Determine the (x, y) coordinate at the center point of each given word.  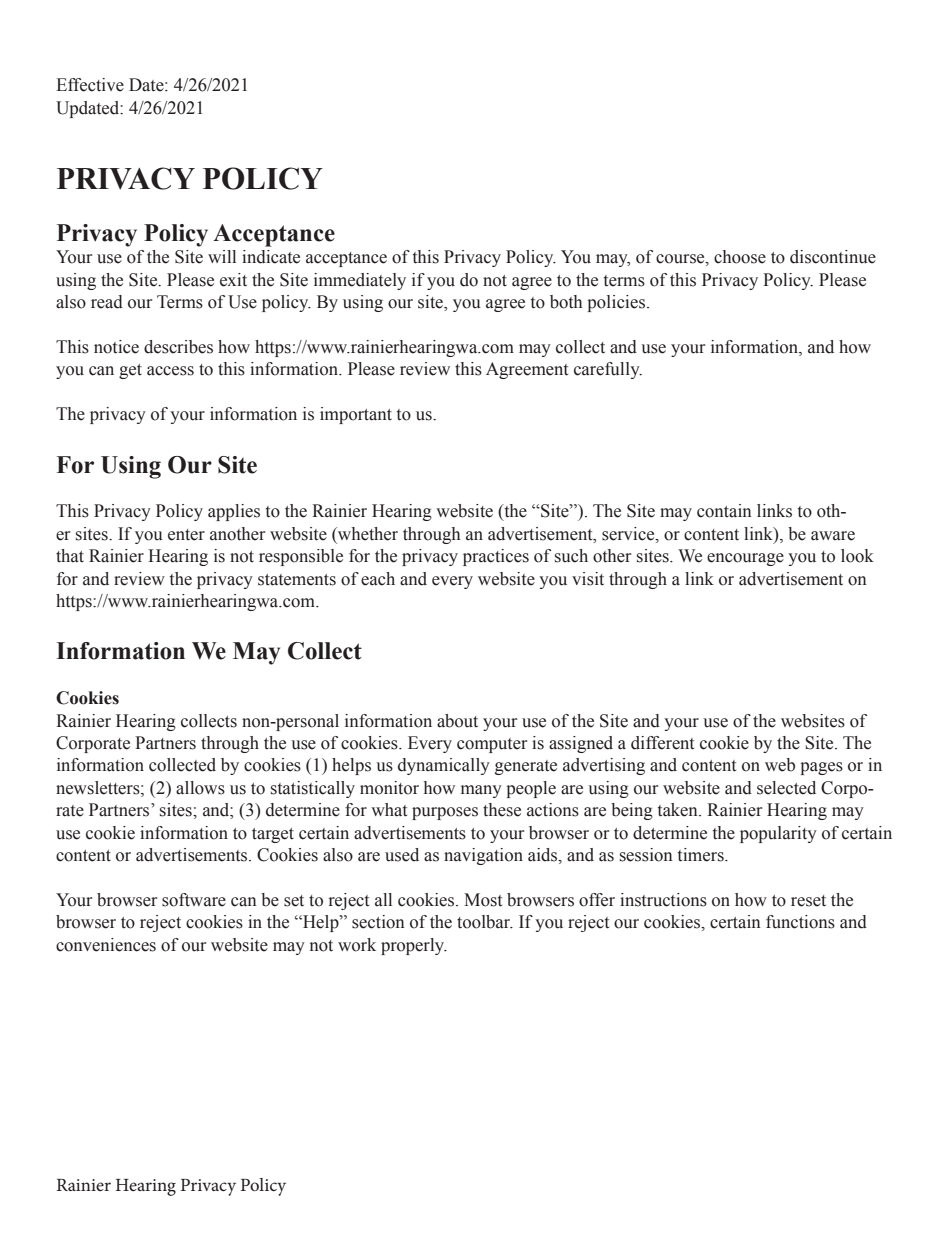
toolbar (485, 922)
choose (740, 257)
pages (821, 768)
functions (800, 922)
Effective (90, 85)
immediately (360, 281)
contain (724, 511)
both (566, 302)
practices (496, 557)
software (194, 900)
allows (200, 788)
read (107, 302)
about (457, 721)
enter (186, 535)
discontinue (833, 257)
